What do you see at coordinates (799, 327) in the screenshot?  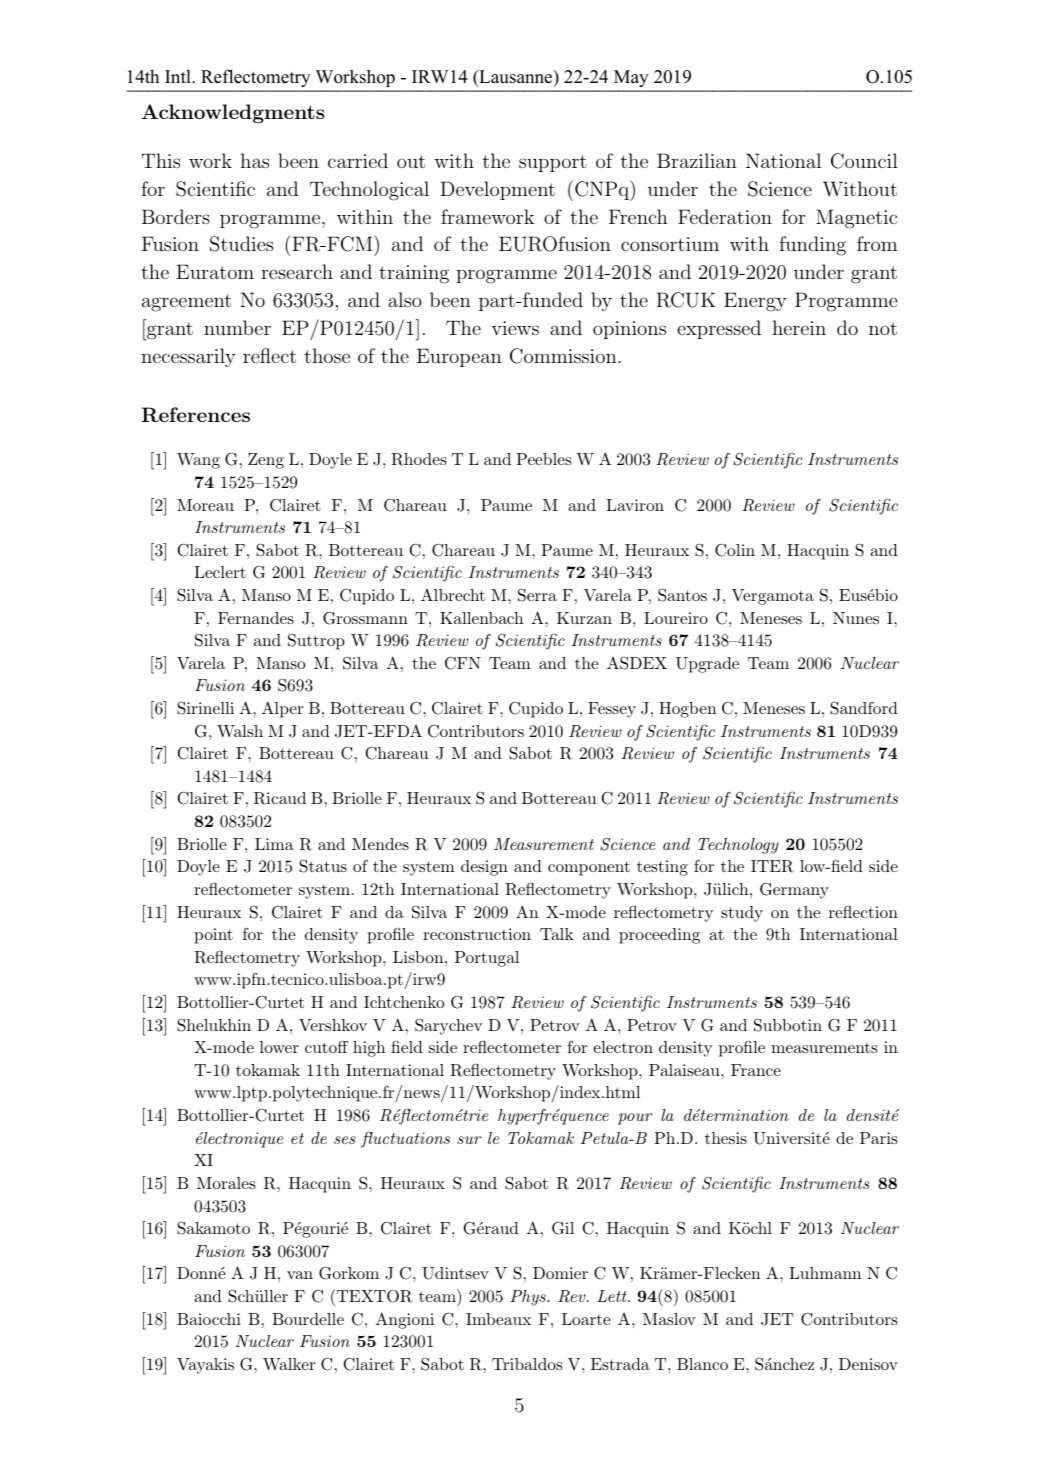 I see `herein` at bounding box center [799, 327].
